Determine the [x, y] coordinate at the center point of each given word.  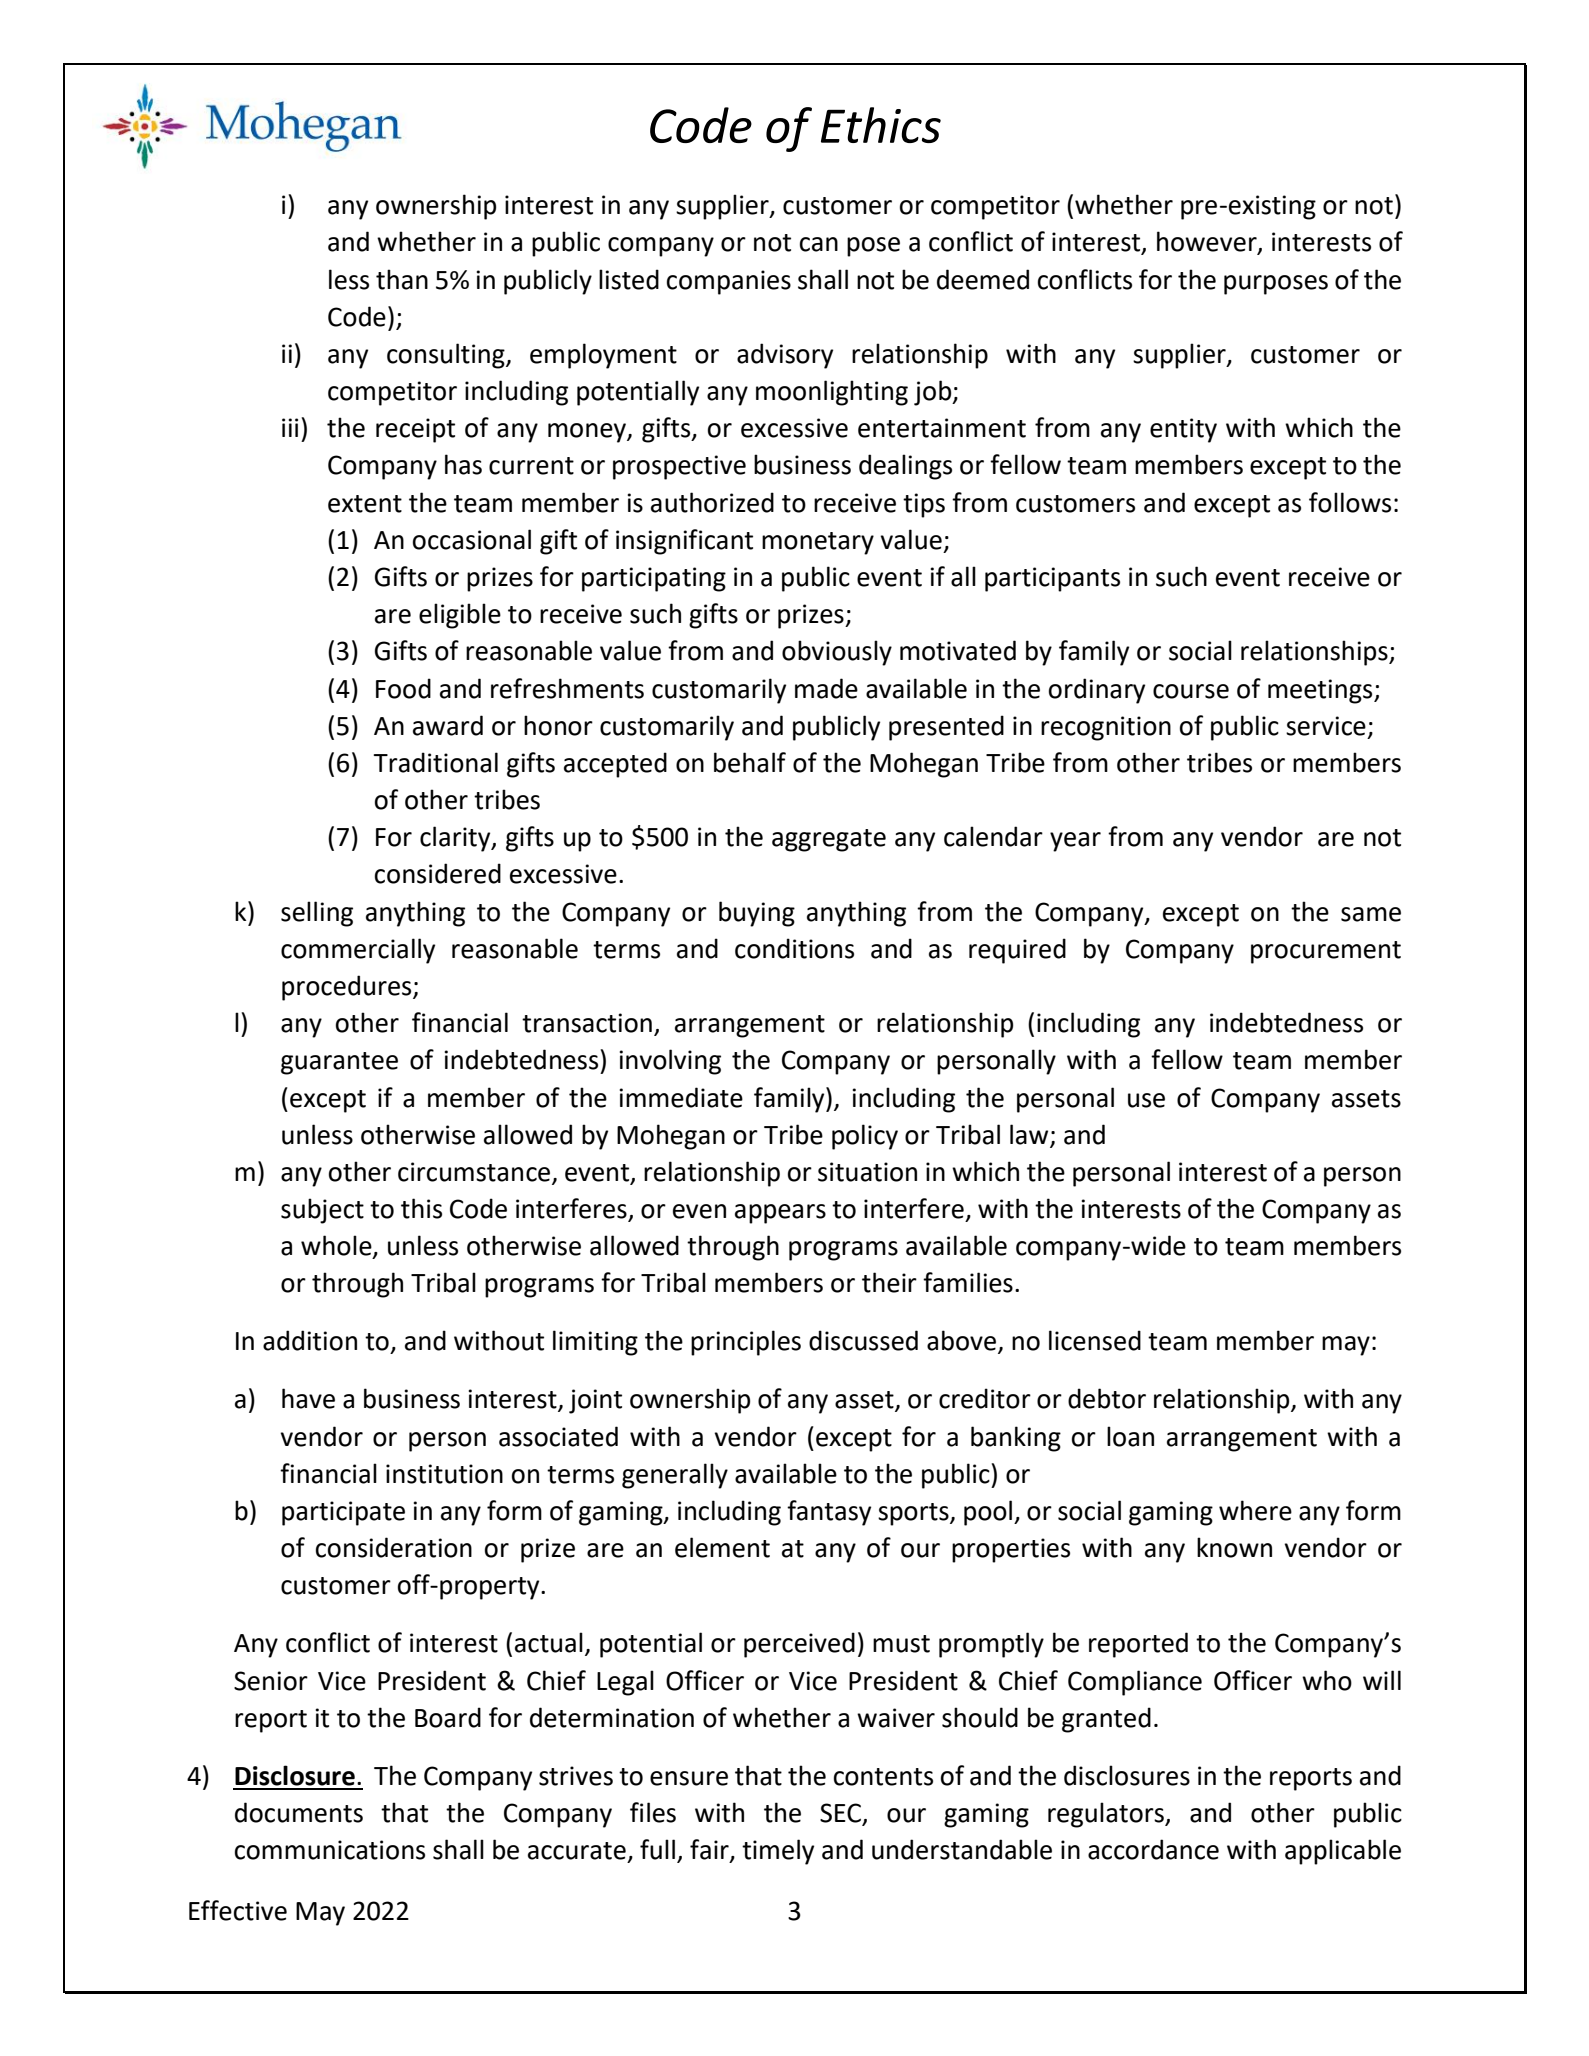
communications [330, 1850]
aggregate [829, 840]
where [1255, 1510]
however [1208, 242]
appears [780, 1214]
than [402, 279]
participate [343, 1513]
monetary [818, 543]
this [421, 1208]
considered [438, 873]
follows [1350, 502]
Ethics [881, 125]
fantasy [829, 1513]
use [1146, 1100]
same [1371, 914]
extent [365, 504]
